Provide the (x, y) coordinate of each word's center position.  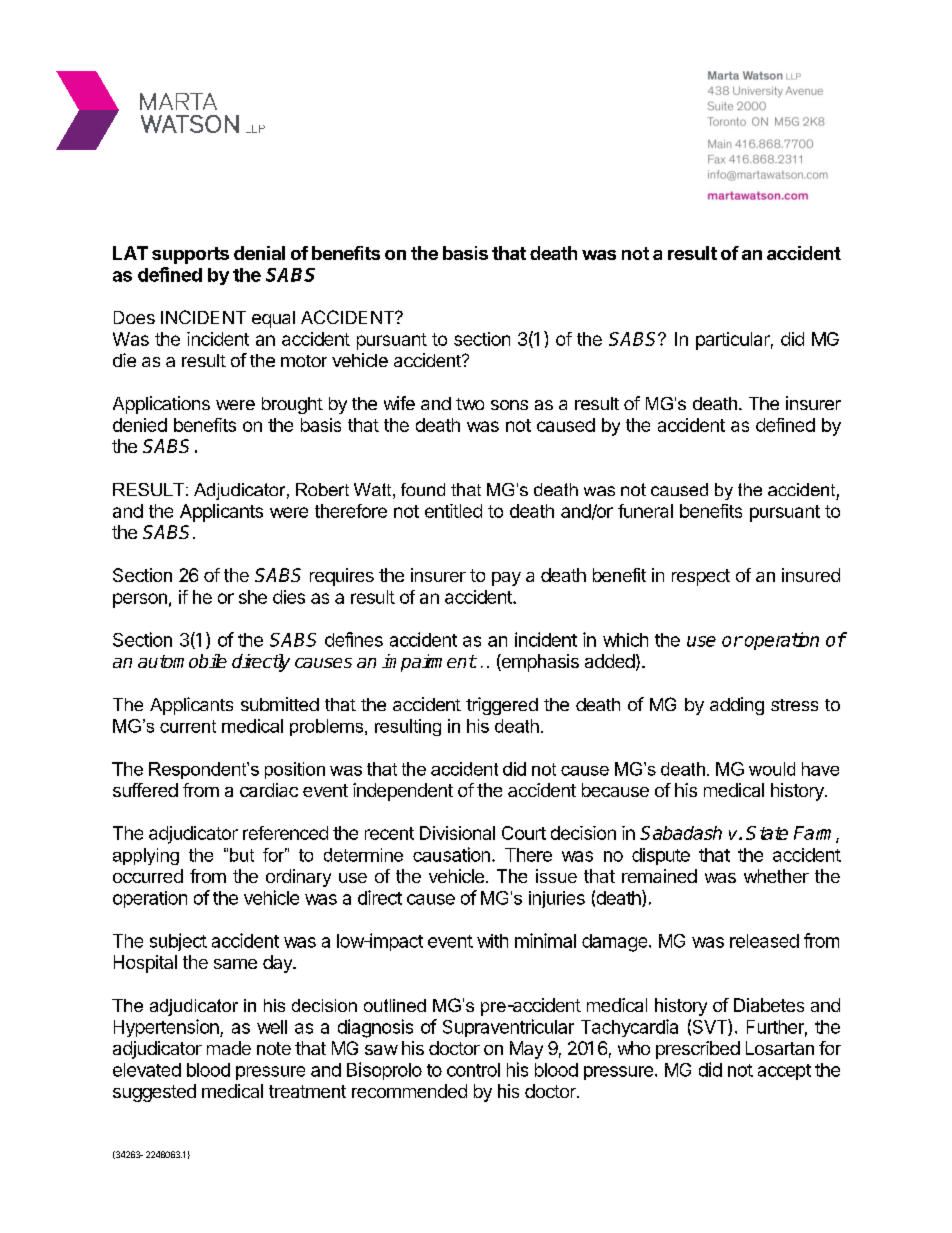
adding (737, 706)
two (470, 404)
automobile (182, 661)
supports (190, 255)
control (473, 1070)
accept (784, 1072)
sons (509, 405)
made (229, 1048)
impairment (429, 663)
